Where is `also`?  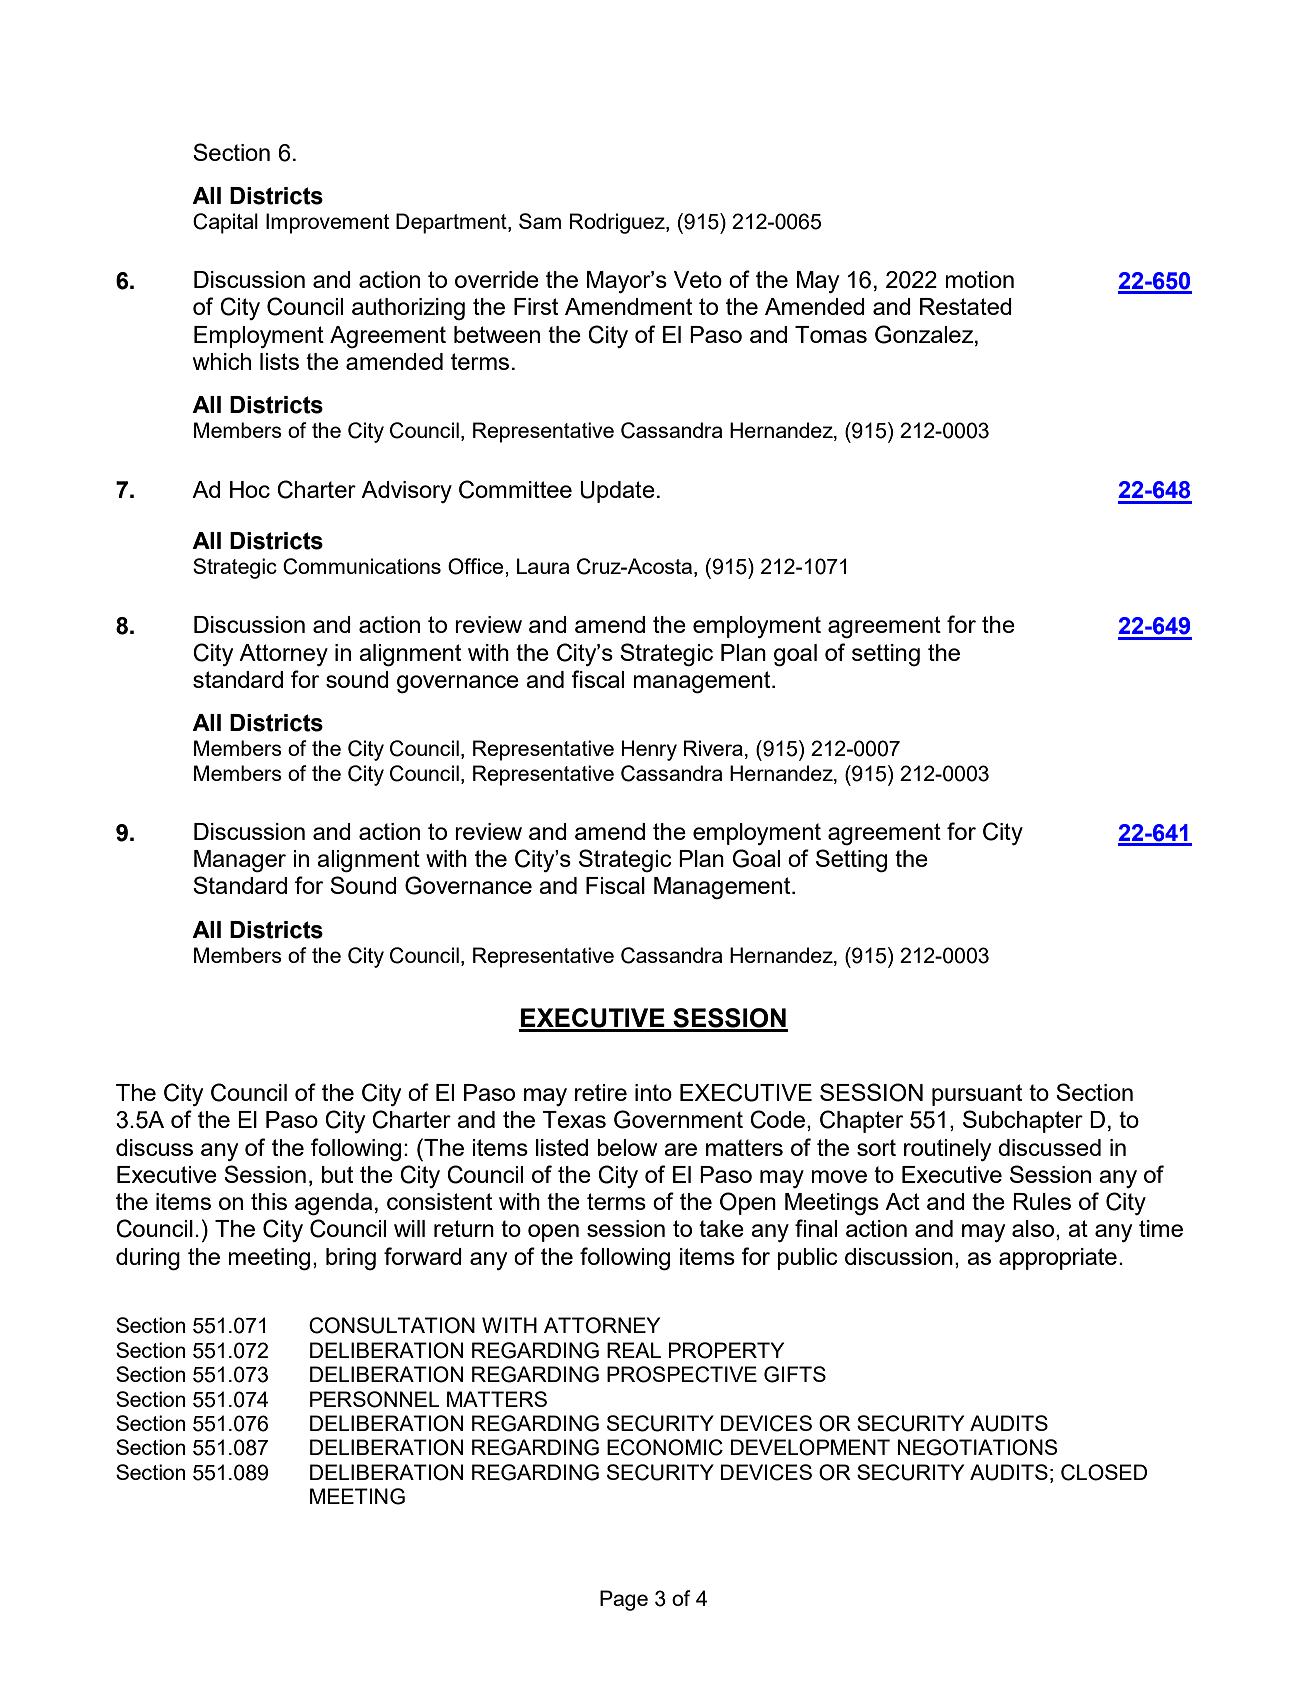 also is located at coordinates (1034, 1230).
